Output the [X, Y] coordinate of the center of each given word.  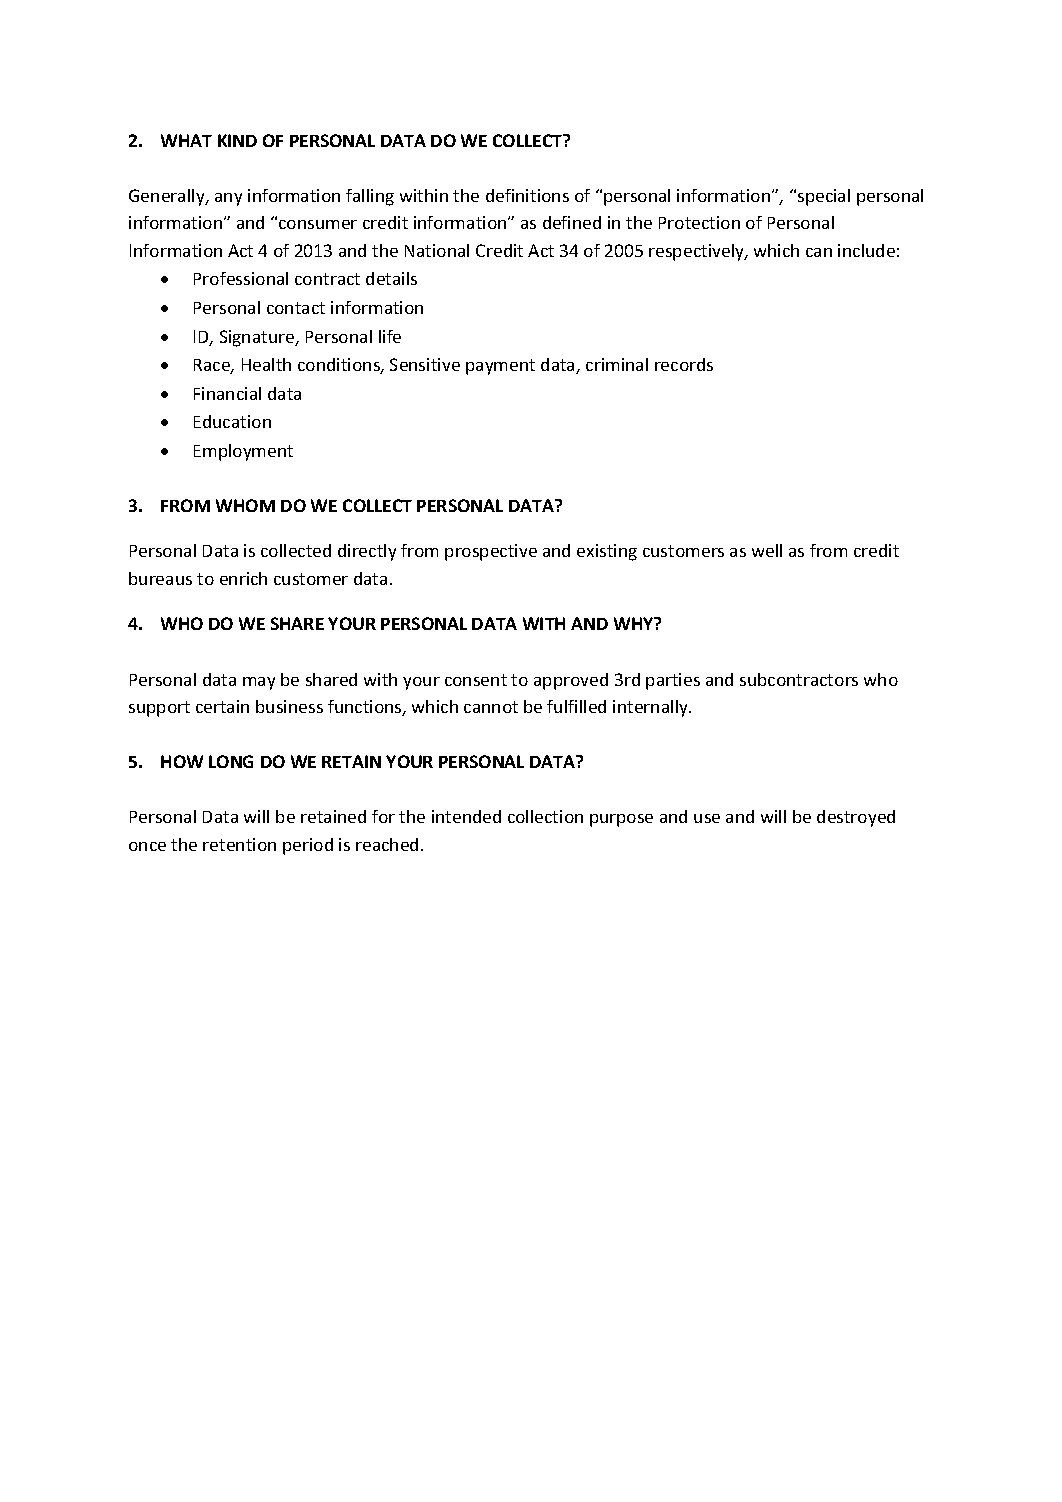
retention [239, 844]
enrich [243, 578]
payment [500, 367]
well [767, 550]
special [824, 197]
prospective [491, 552]
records [684, 364]
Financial [227, 393]
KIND [237, 140]
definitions [527, 195]
